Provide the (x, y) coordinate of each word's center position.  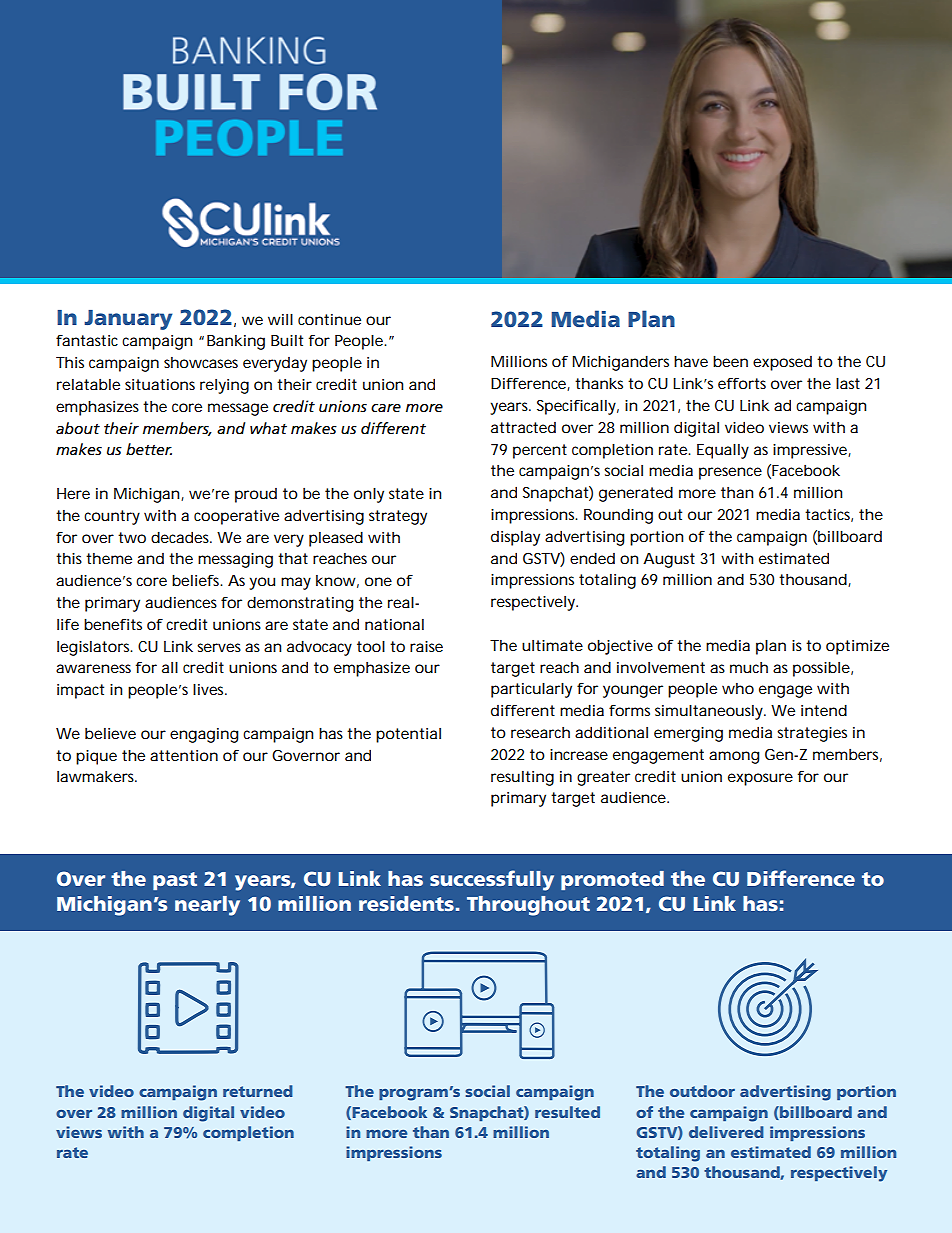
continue (329, 319)
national (394, 624)
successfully (492, 880)
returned (258, 1091)
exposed (782, 363)
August (669, 560)
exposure (760, 779)
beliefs (197, 580)
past (175, 881)
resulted (567, 1112)
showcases (201, 362)
